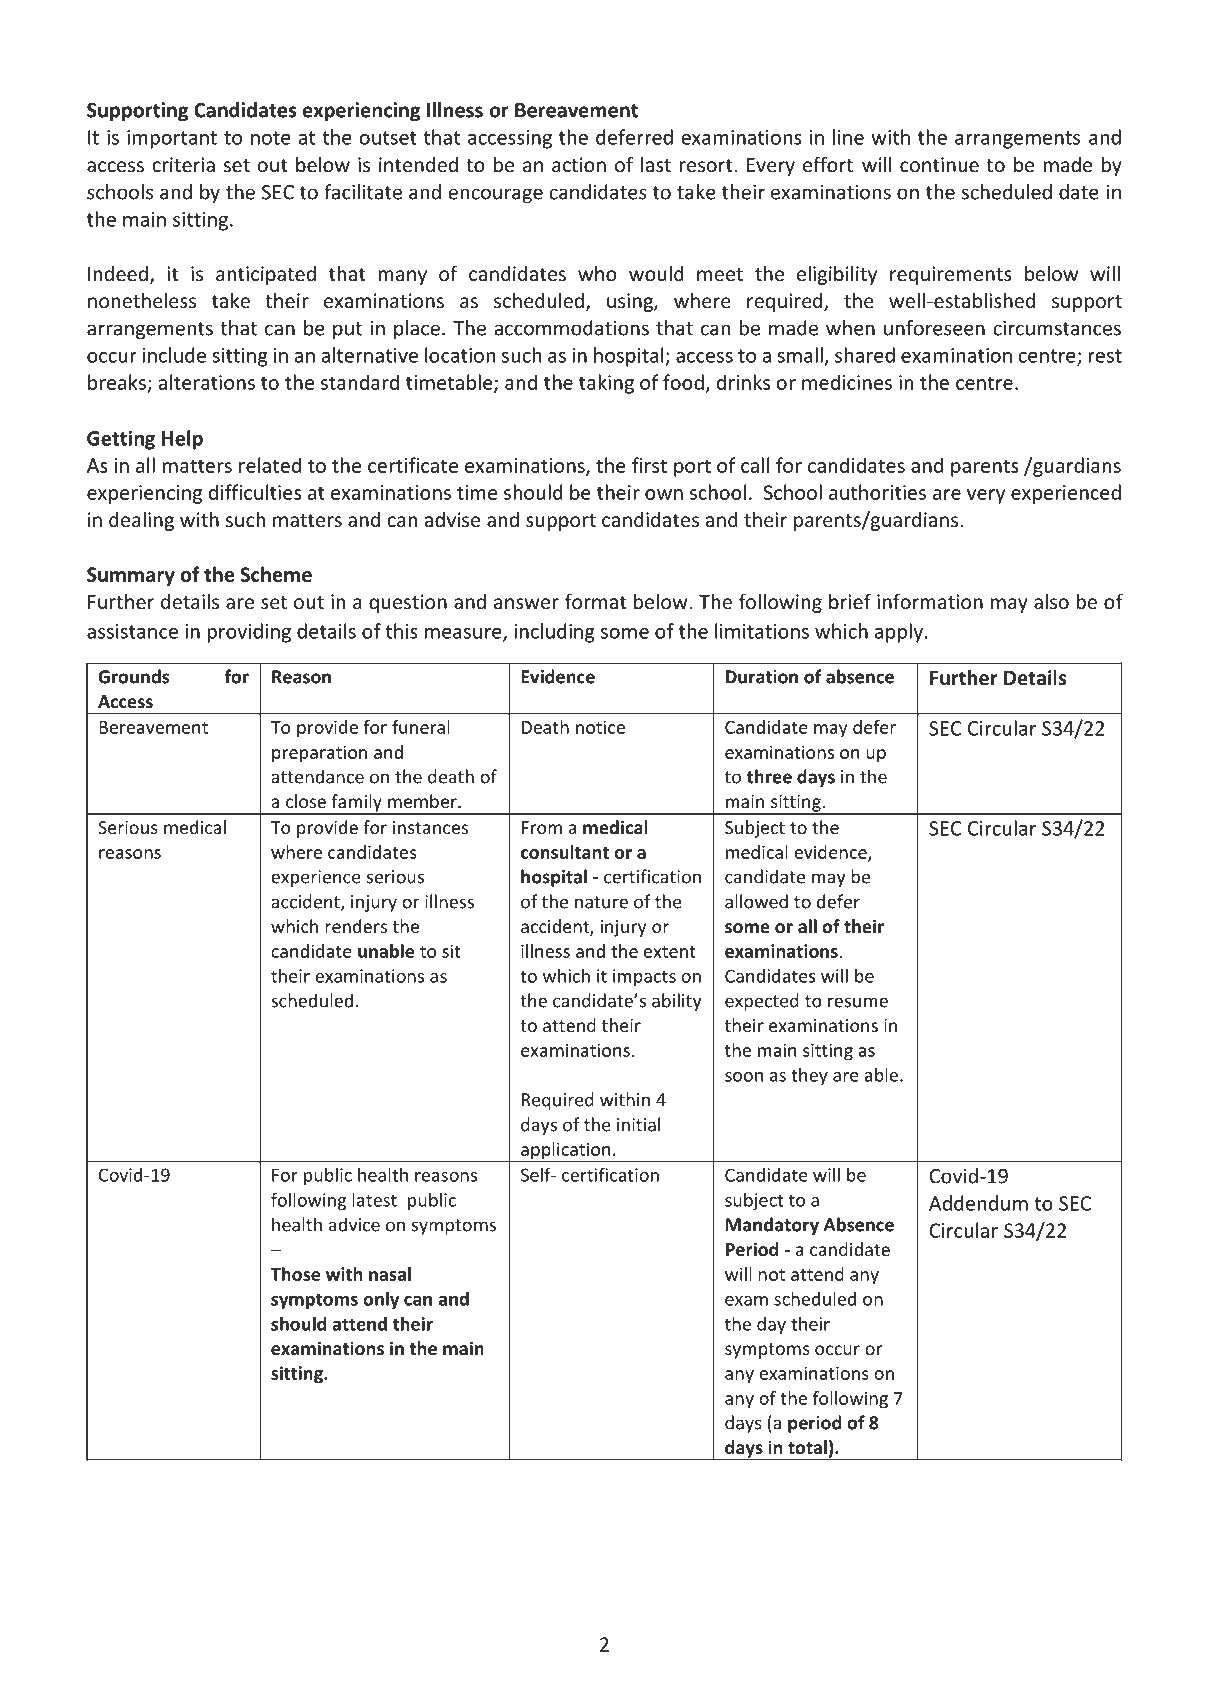 This screenshot has width=1208, height=1708. Describe the element at coordinates (183, 164) in the screenshot. I see `criteria` at that location.
